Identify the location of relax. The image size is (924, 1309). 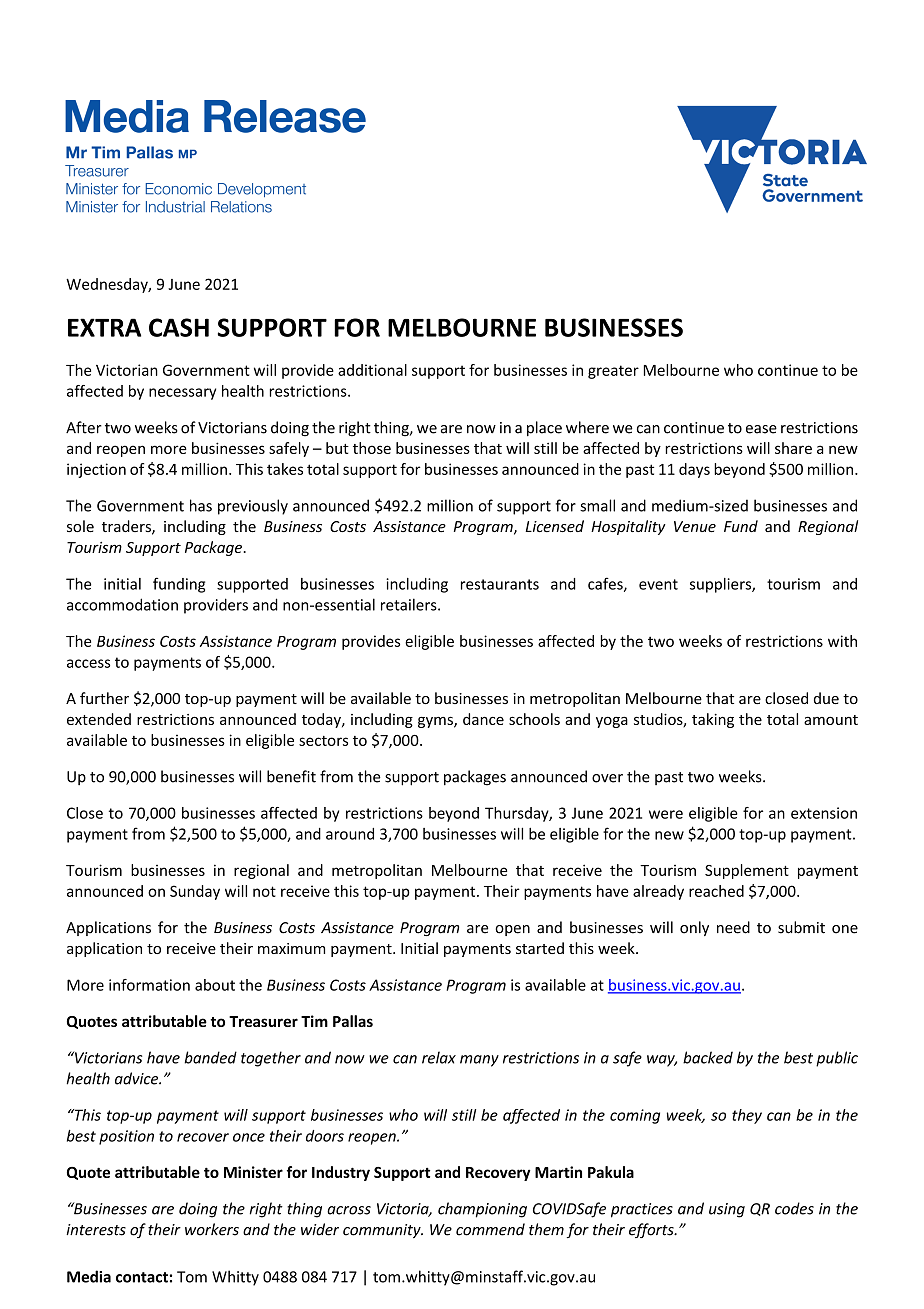
(439, 1057).
